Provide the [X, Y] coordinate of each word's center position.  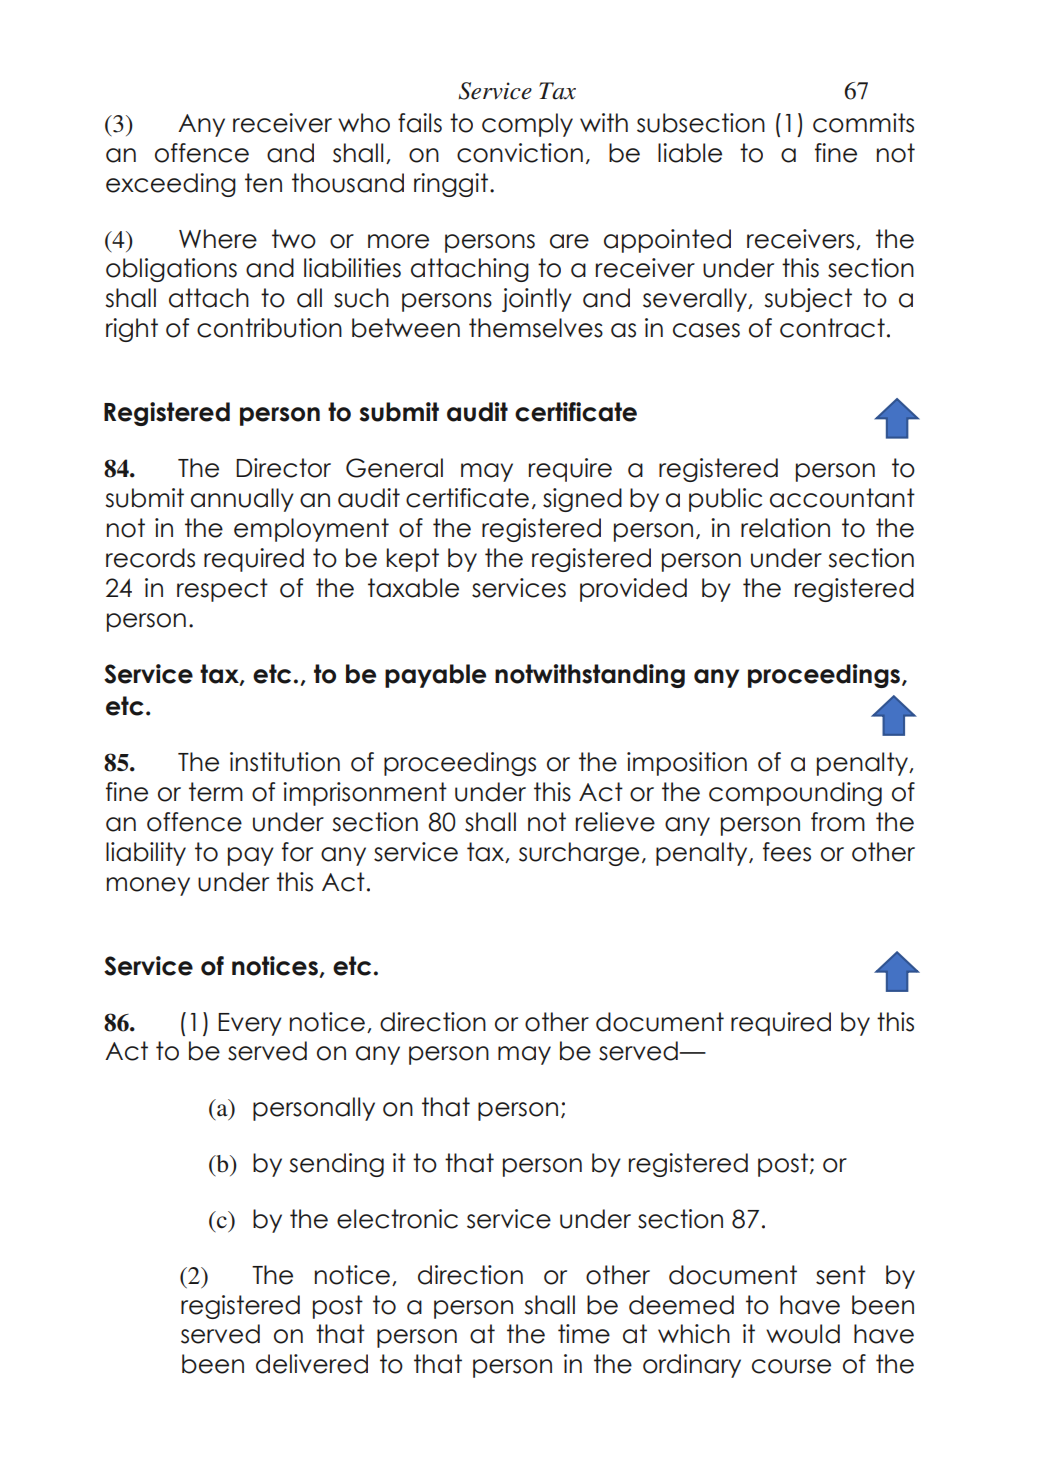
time [584, 1334]
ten [263, 183]
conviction [520, 153]
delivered [312, 1364]
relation [785, 528]
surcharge [579, 854]
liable [690, 153]
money [148, 886]
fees [787, 852]
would [803, 1334]
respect [222, 590]
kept [413, 560]
